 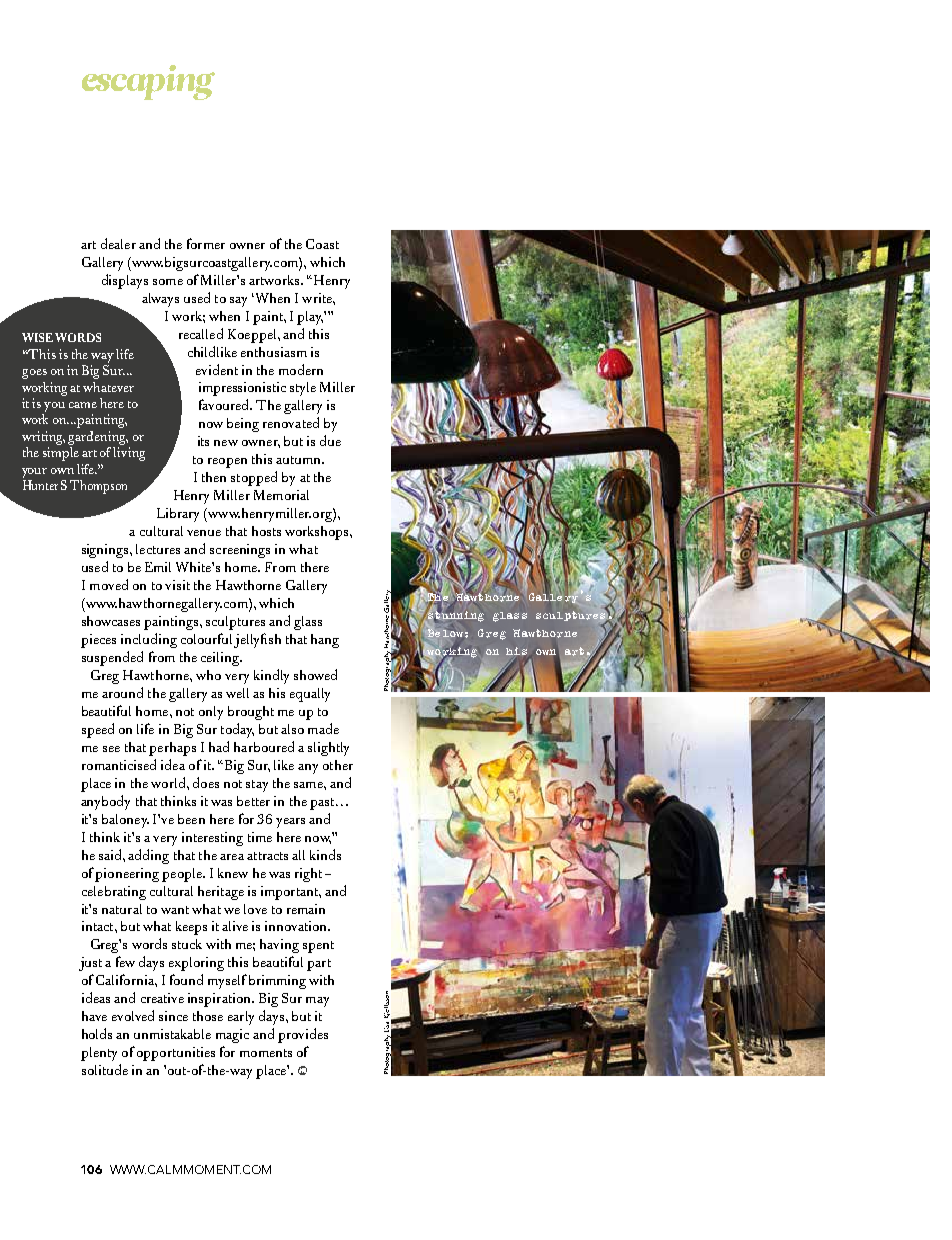 What do you see at coordinates (330, 440) in the screenshot?
I see `due` at bounding box center [330, 440].
